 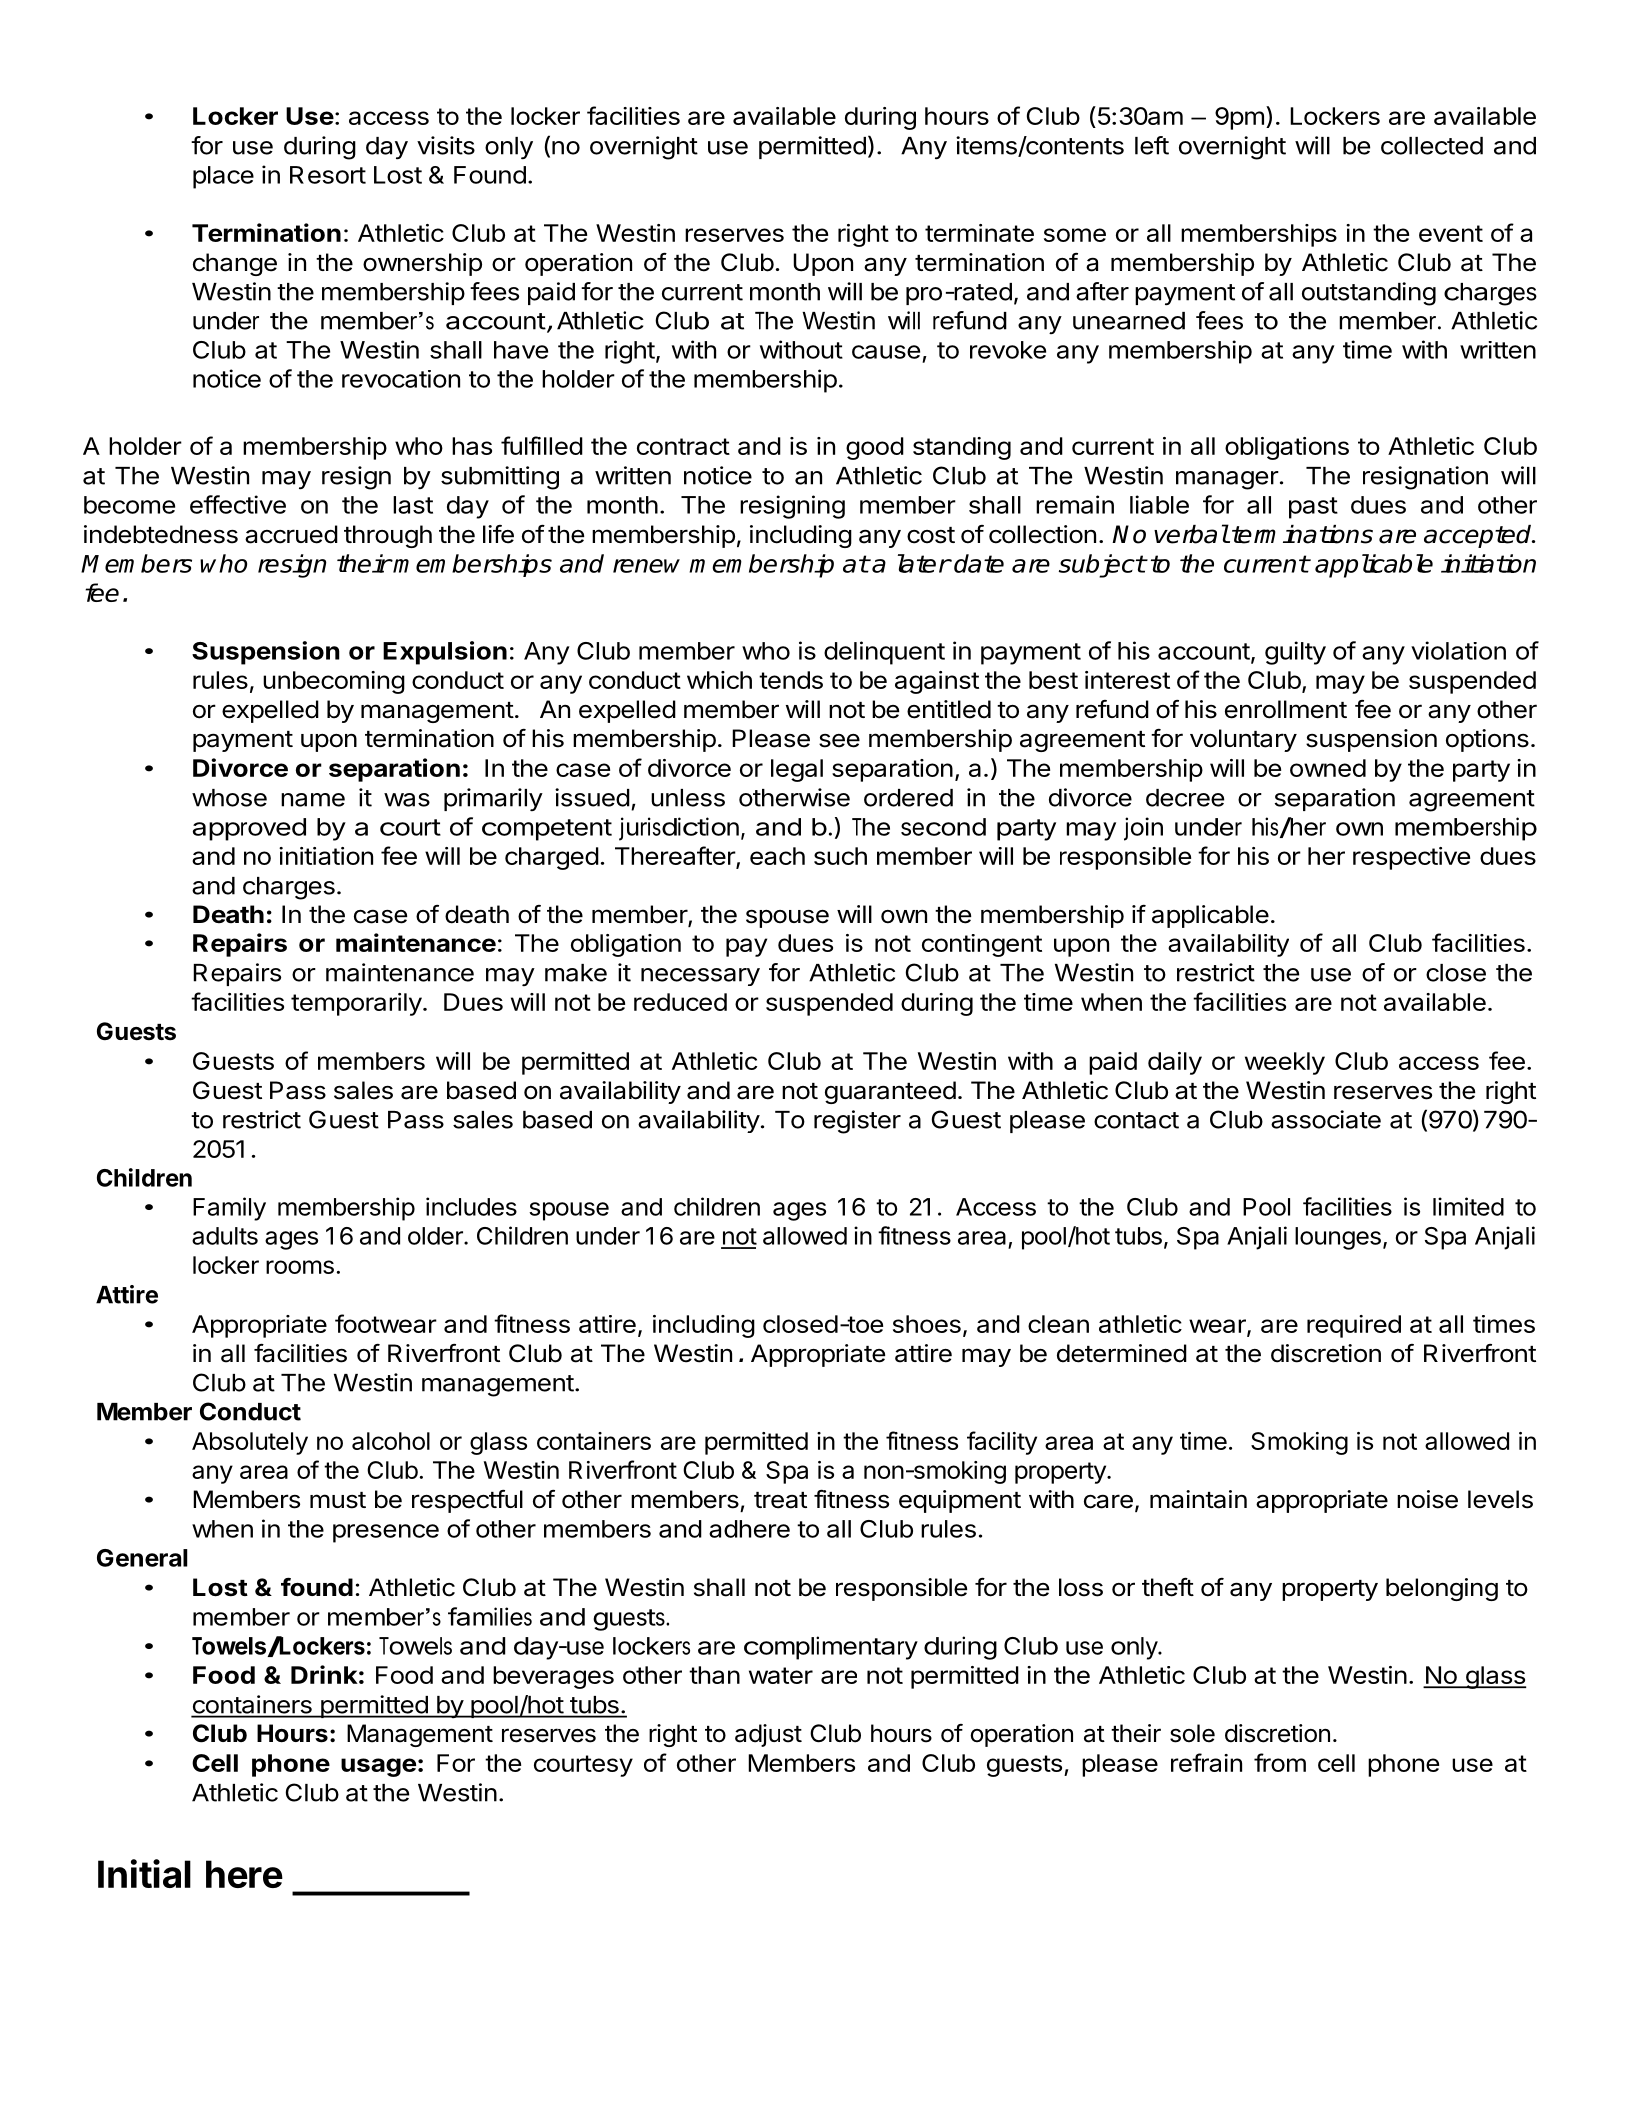 I want to click on Resort, so click(x=328, y=175).
